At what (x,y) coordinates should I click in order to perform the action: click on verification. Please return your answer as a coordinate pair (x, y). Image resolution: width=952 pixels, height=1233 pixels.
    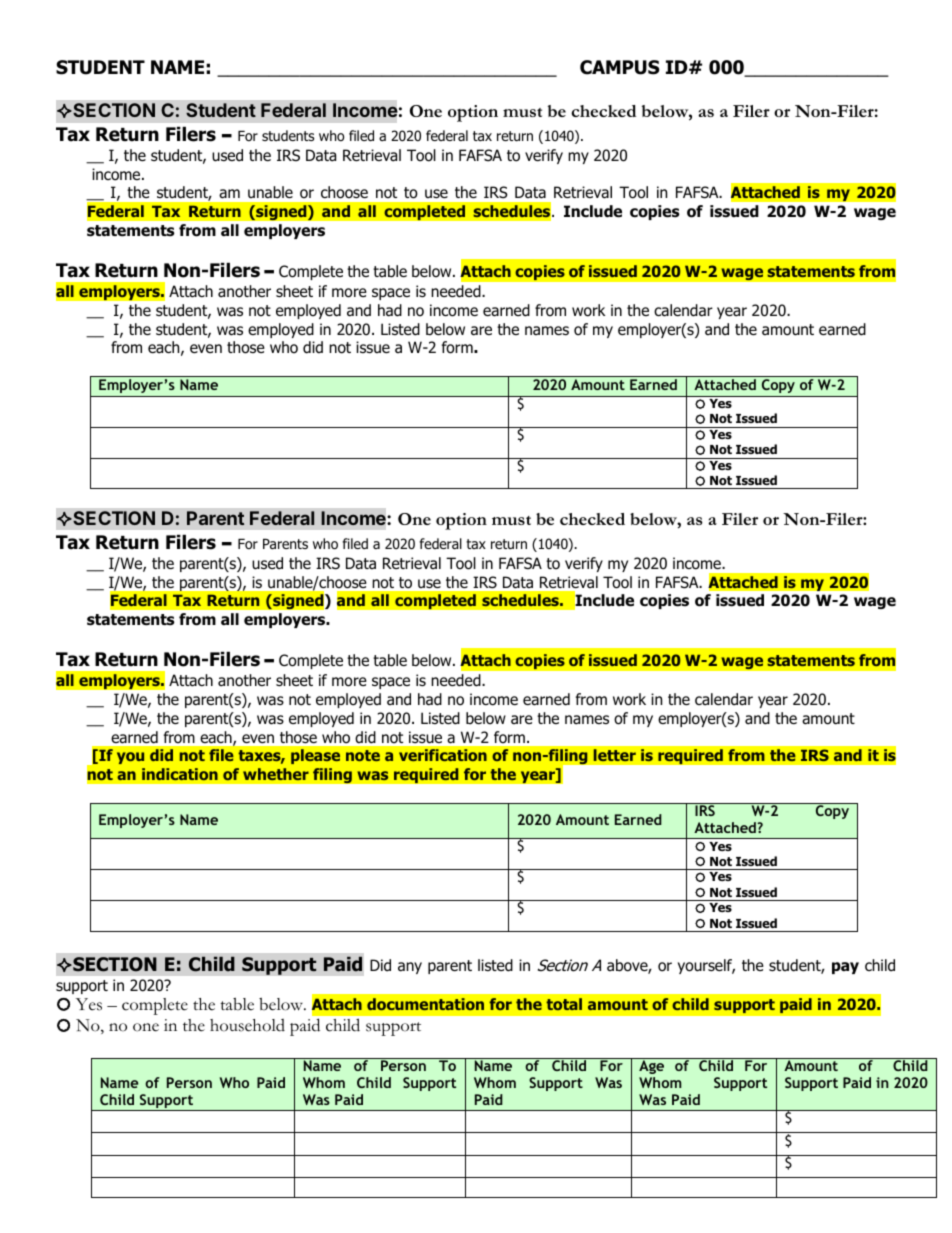
    Looking at the image, I should click on (443, 755).
